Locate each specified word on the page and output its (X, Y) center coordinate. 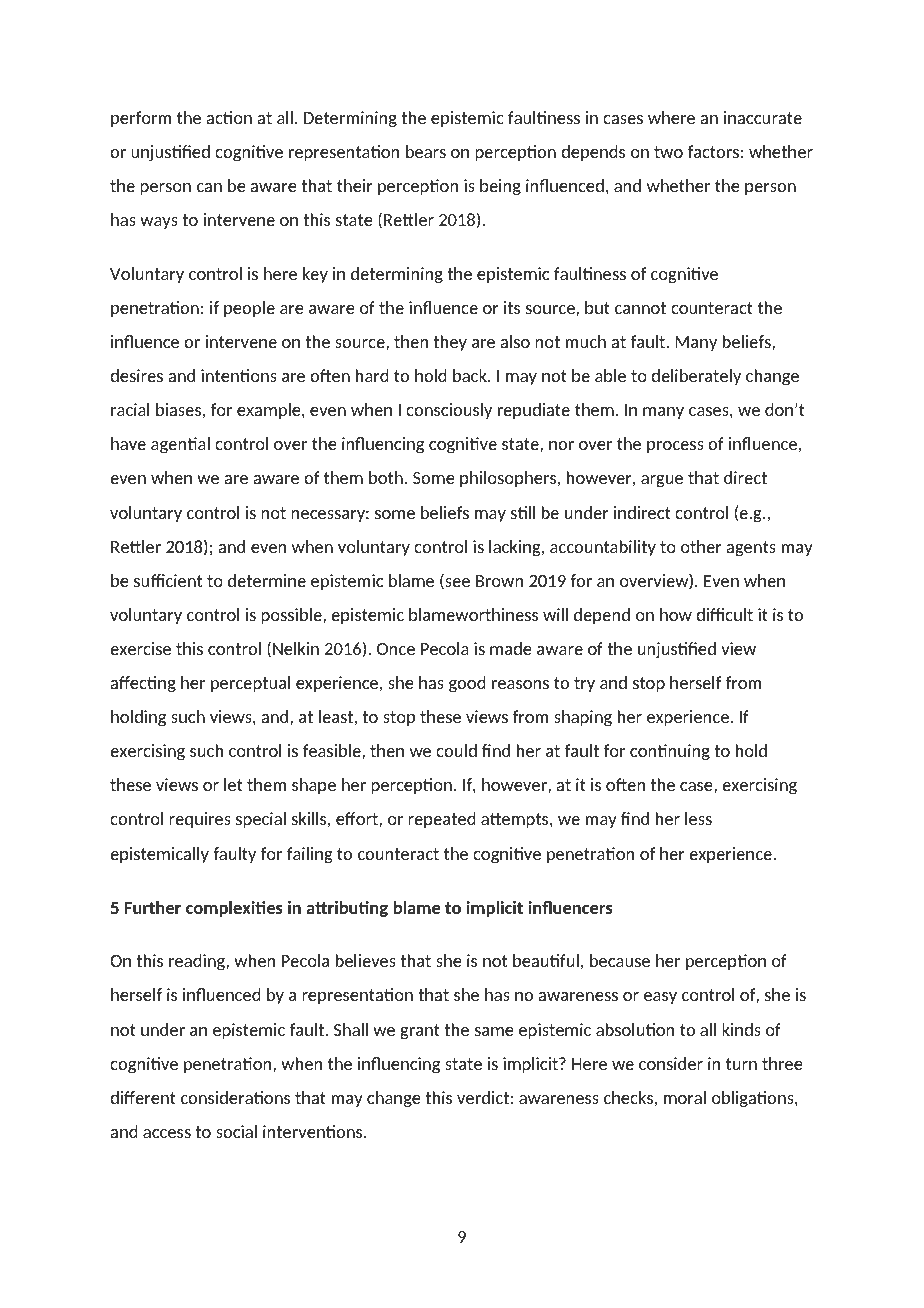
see (456, 583)
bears (426, 151)
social (236, 1131)
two (668, 152)
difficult (724, 614)
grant (420, 1031)
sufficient (168, 580)
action (229, 117)
